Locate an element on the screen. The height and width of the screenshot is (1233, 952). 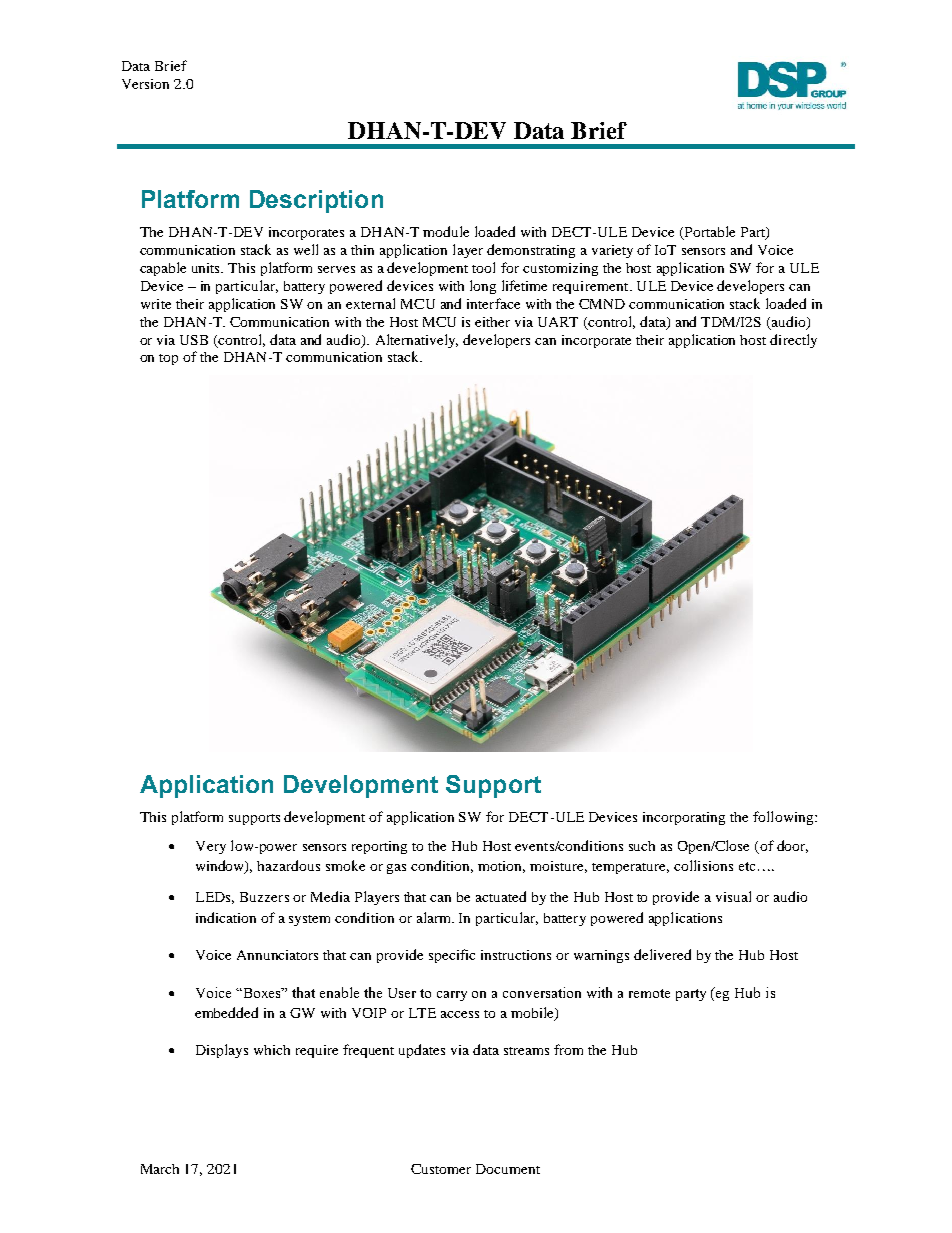
top is located at coordinates (168, 359).
